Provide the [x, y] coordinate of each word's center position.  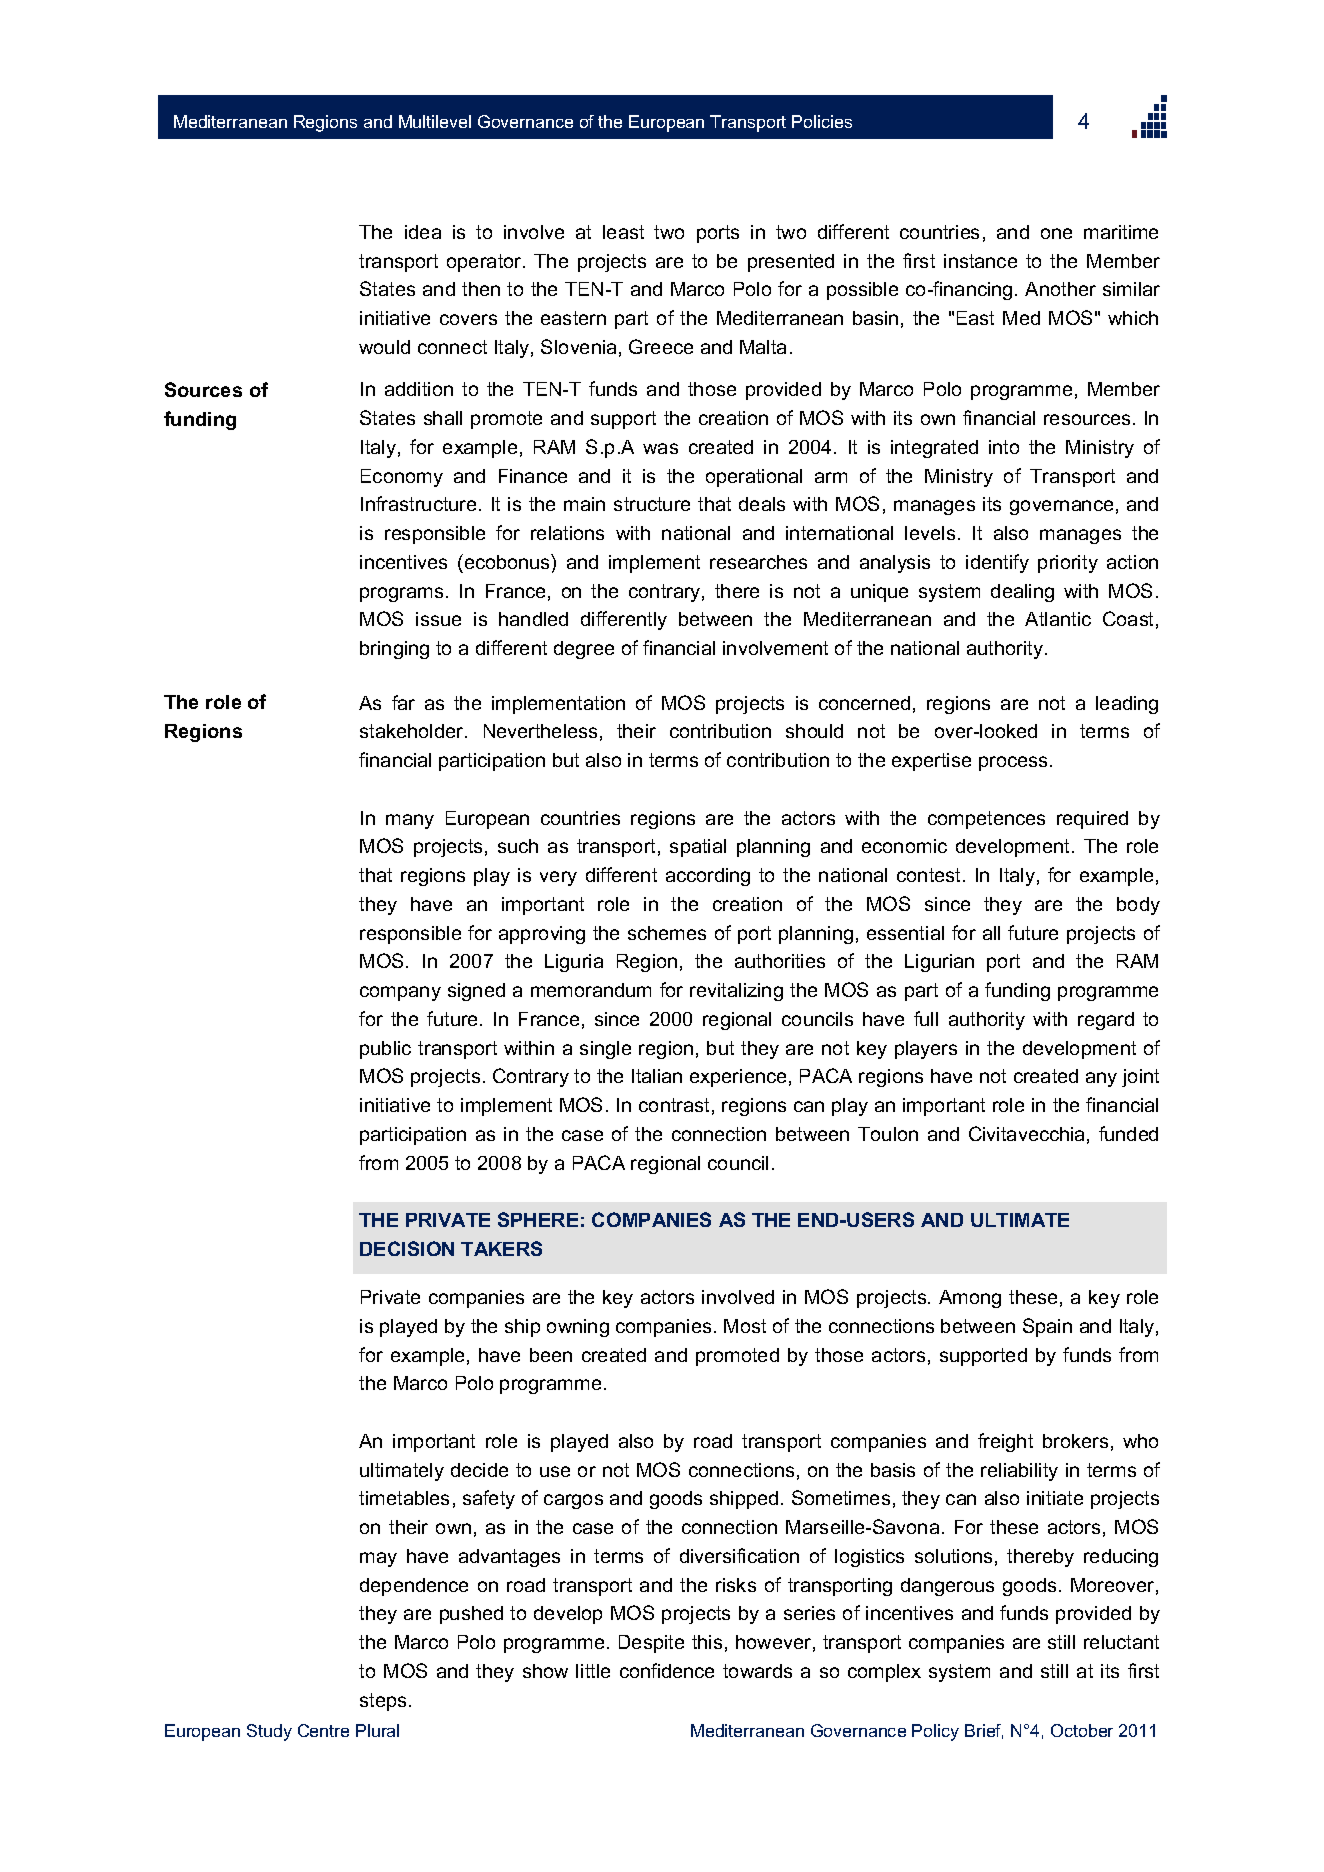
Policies [822, 121]
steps [383, 1702]
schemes [667, 933]
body [1138, 906]
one [1056, 233]
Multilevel [435, 121]
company [400, 993]
